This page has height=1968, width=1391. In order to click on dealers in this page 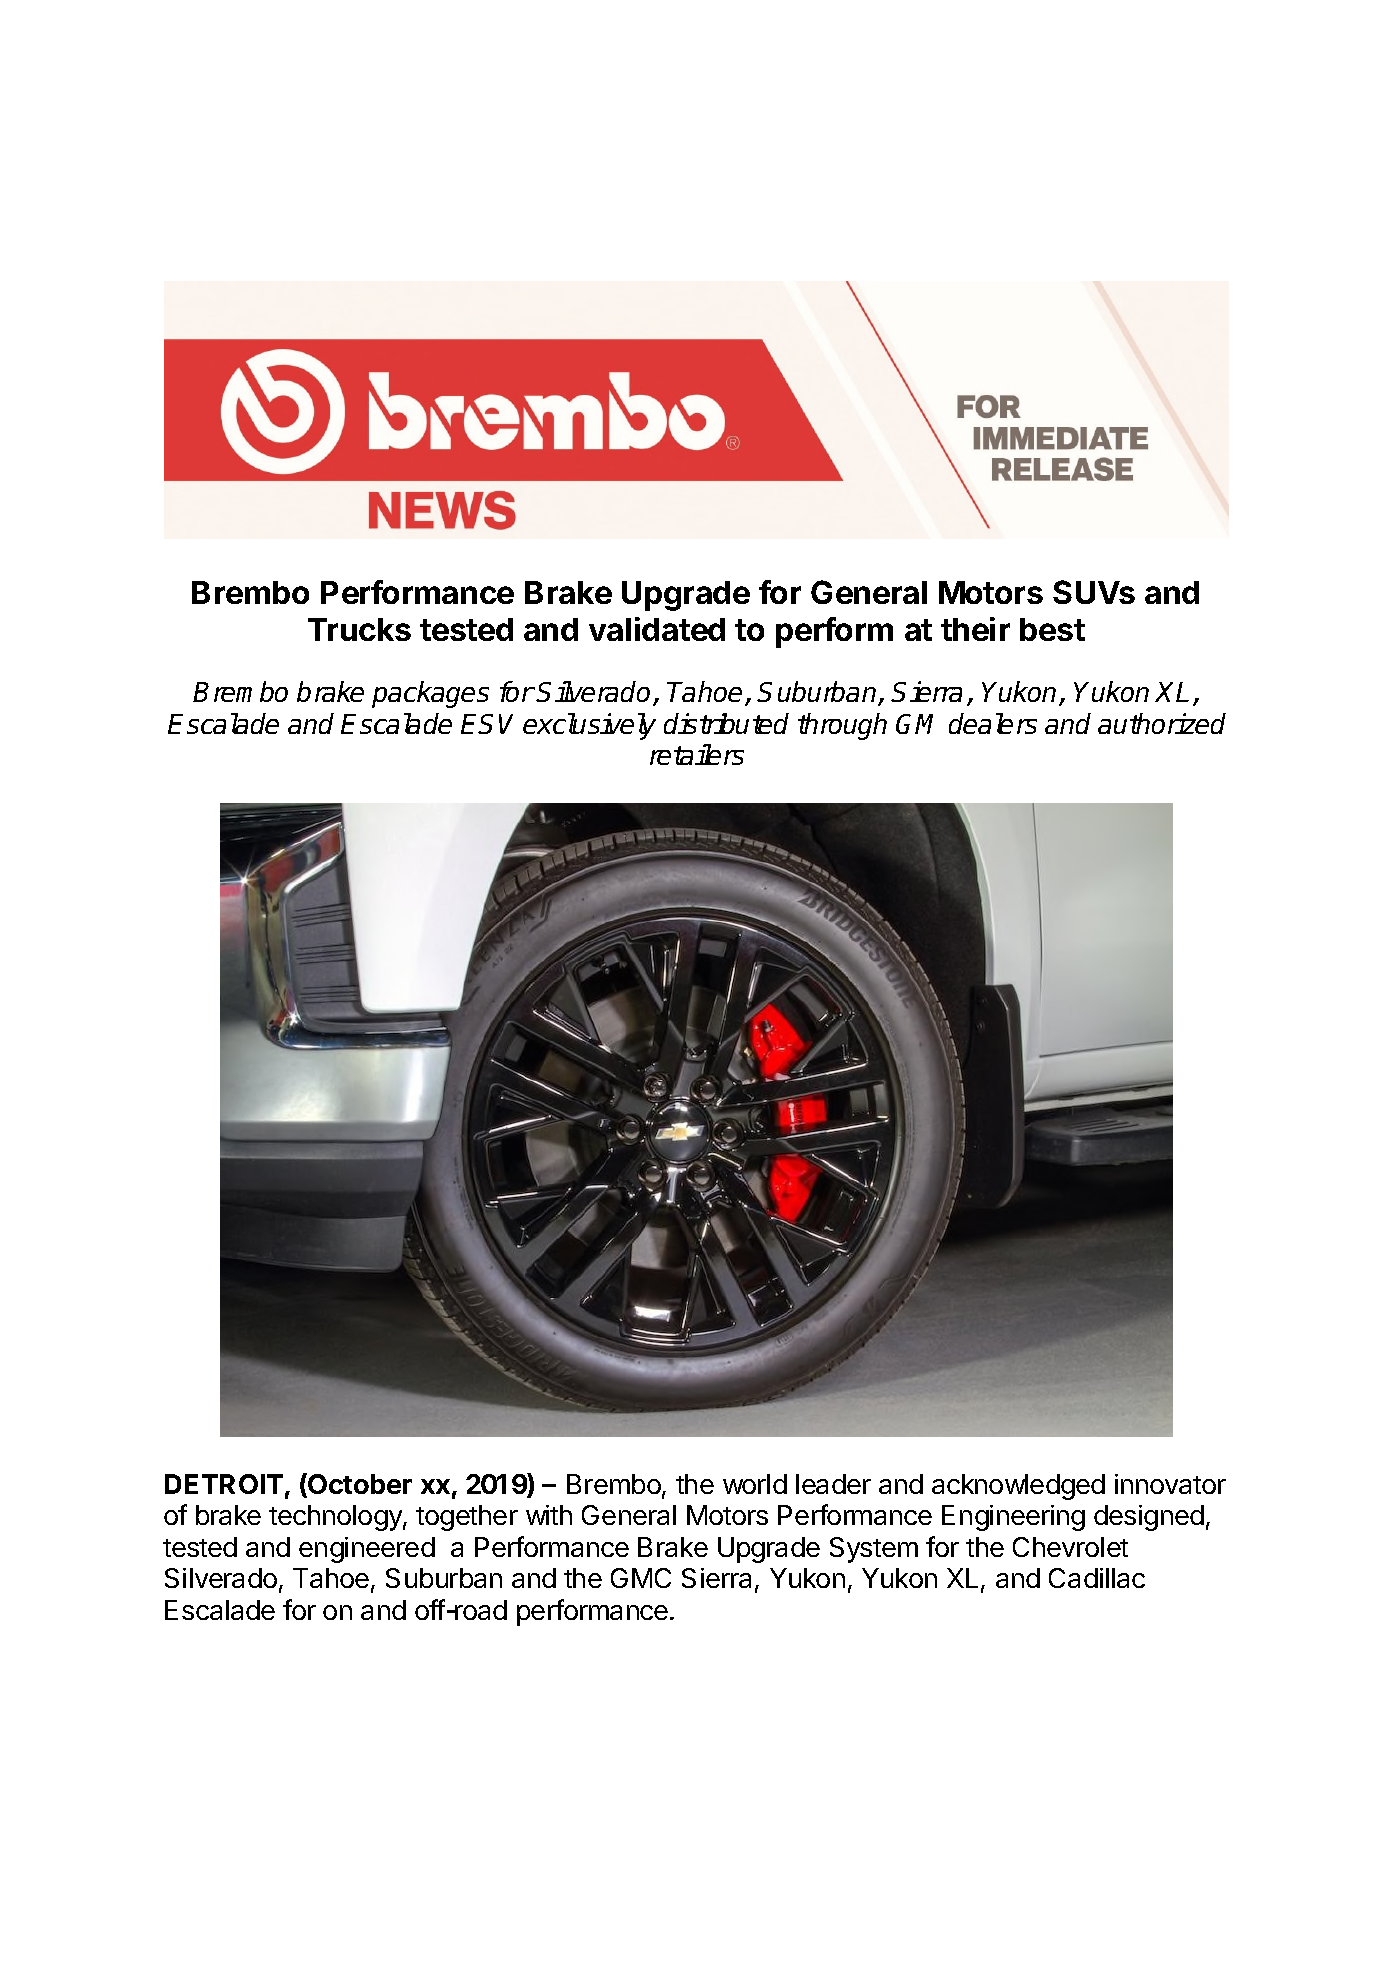, I will do `click(993, 723)`.
